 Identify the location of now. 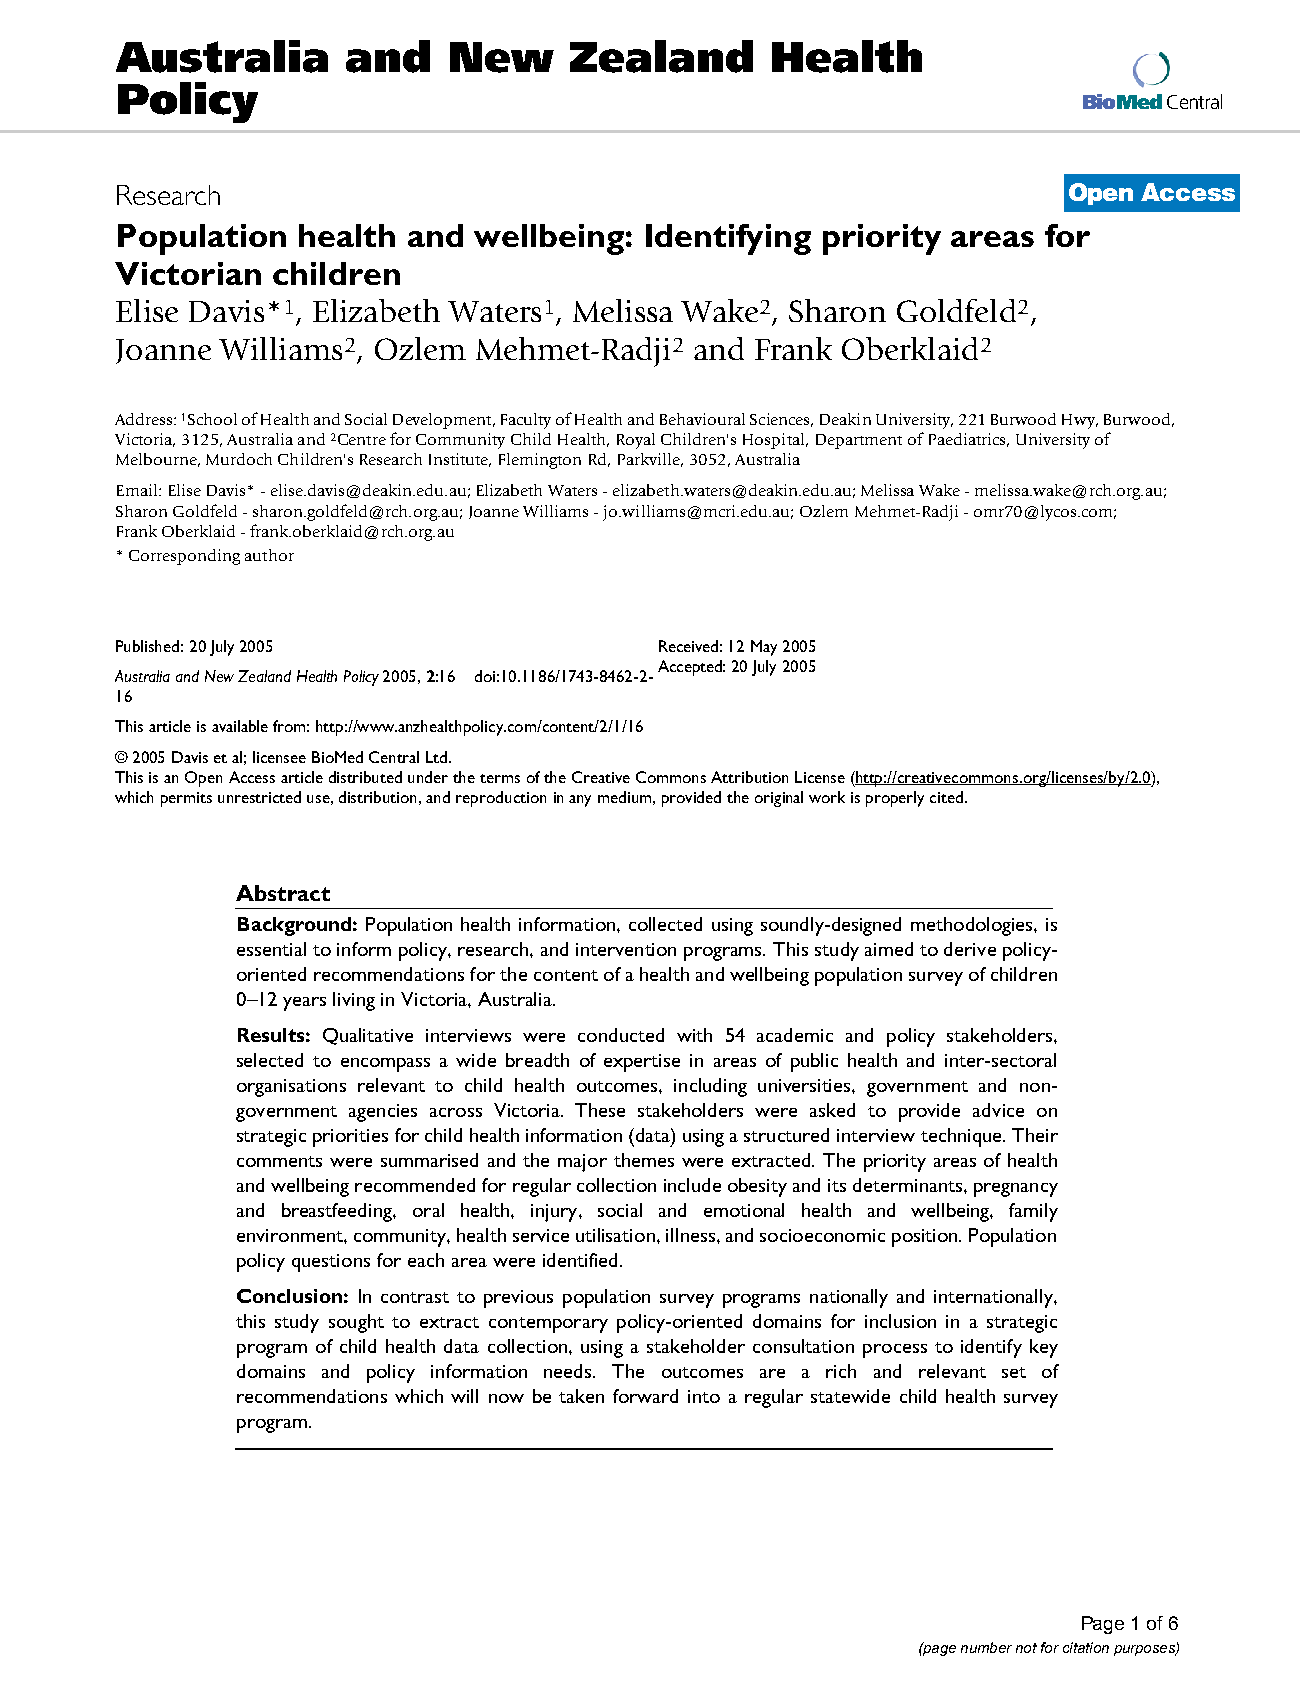
(506, 1398).
